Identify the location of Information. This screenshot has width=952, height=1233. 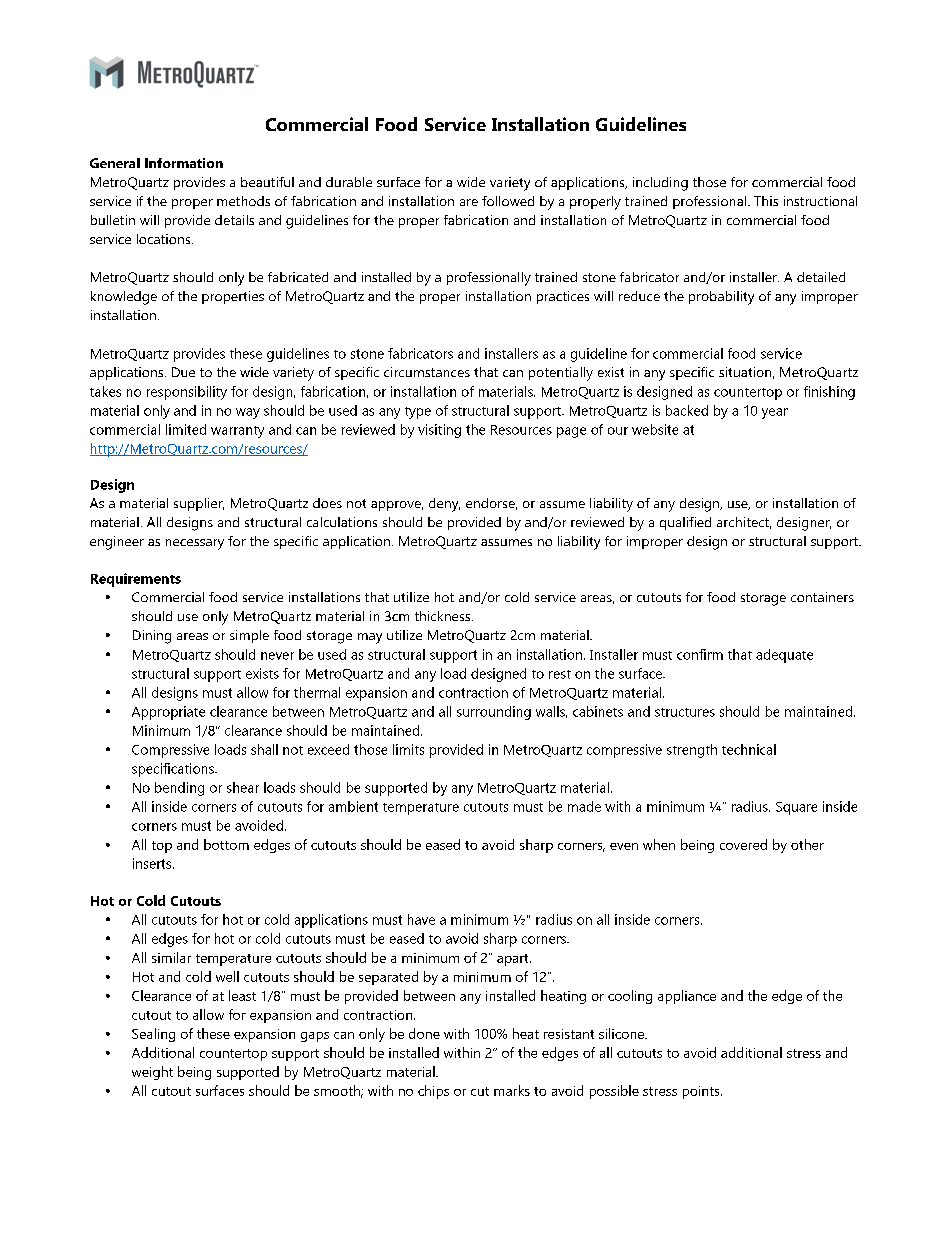
(184, 163).
